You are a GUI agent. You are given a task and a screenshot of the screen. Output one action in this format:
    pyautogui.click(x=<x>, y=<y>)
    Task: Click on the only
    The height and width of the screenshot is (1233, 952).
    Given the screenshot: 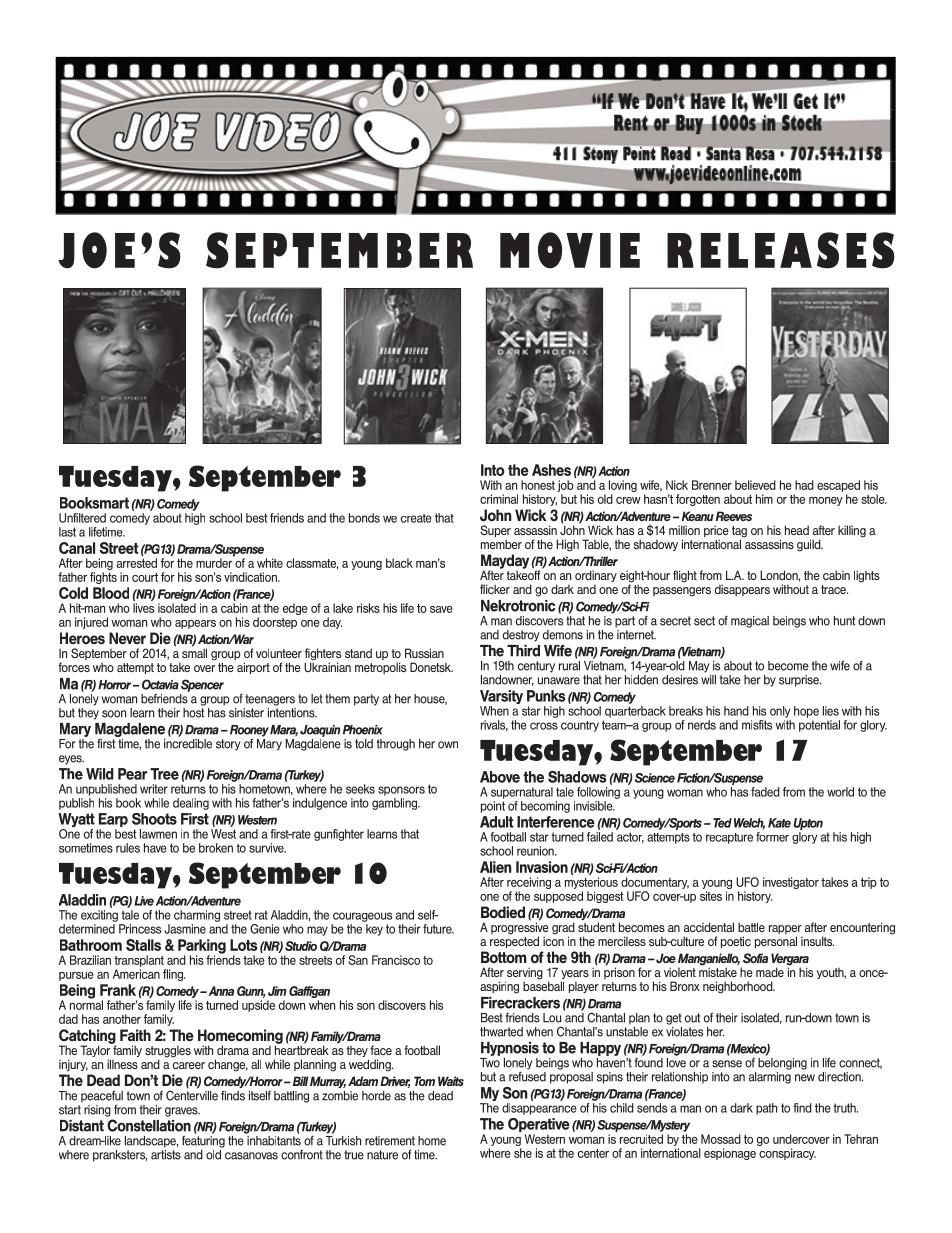 What is the action you would take?
    pyautogui.click(x=780, y=712)
